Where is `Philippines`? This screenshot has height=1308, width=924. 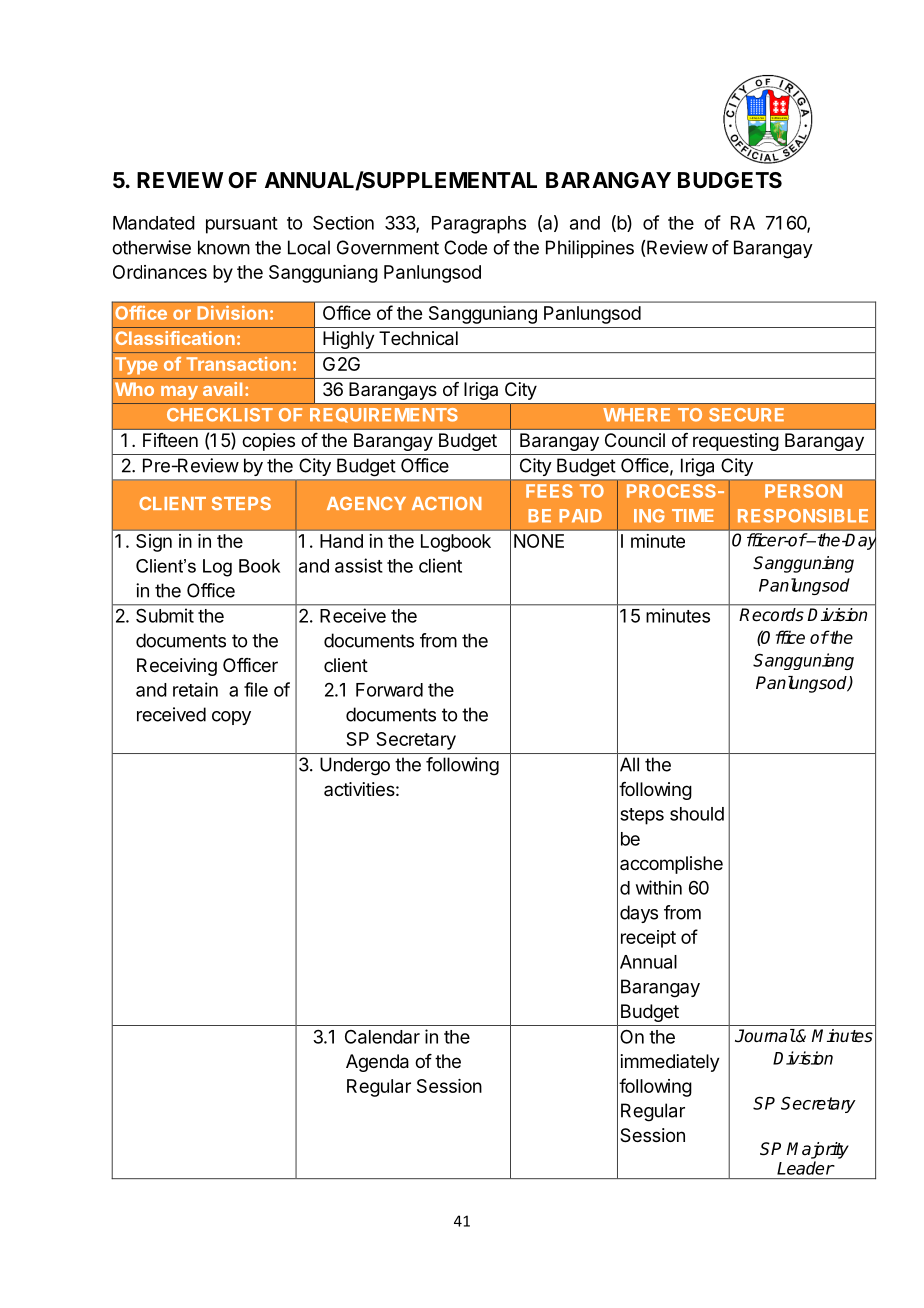 Philippines is located at coordinates (590, 249).
